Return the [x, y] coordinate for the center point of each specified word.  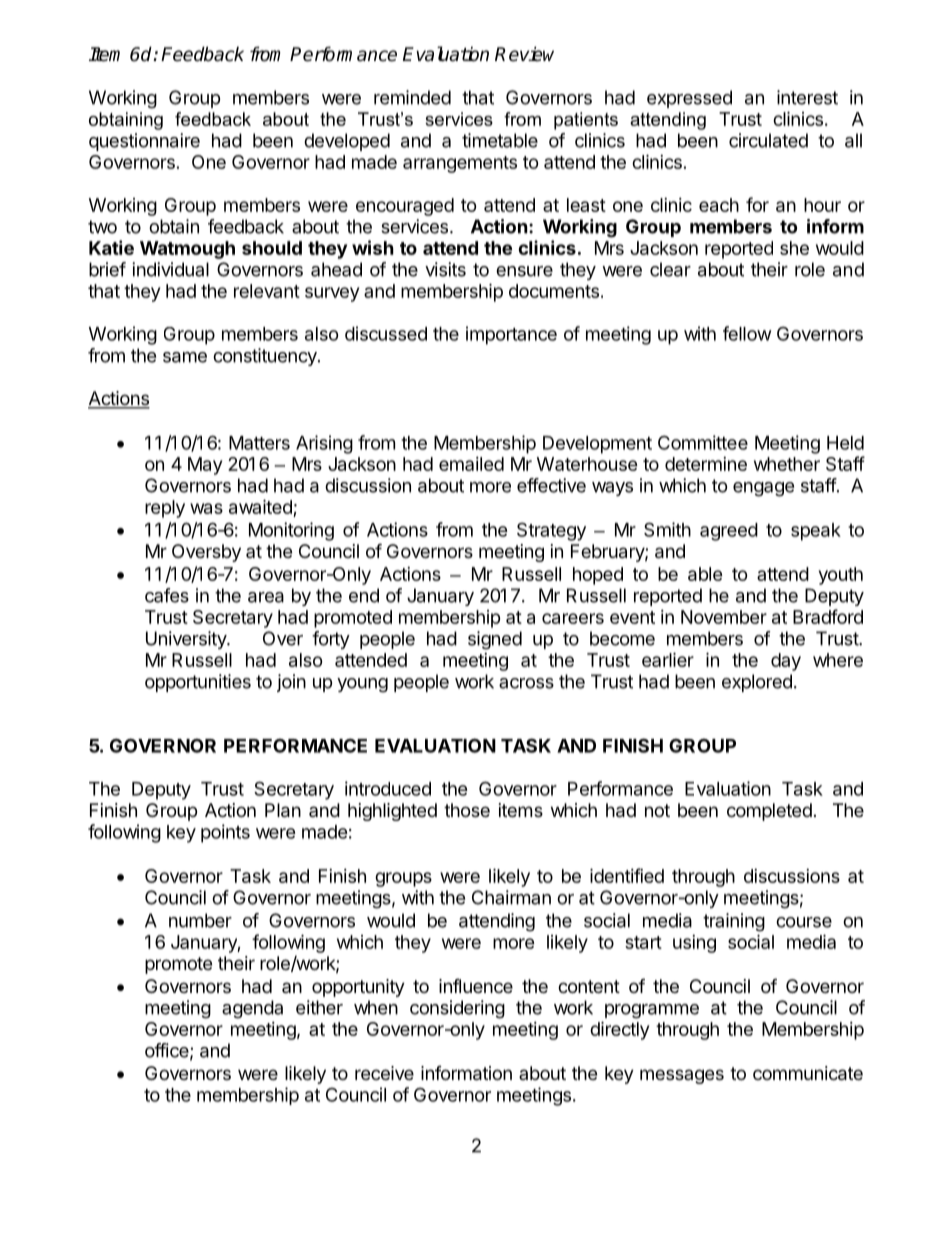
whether [787, 464]
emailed [471, 464]
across [526, 683]
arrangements [460, 164]
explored [757, 683]
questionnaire [144, 142]
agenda [252, 1009]
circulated [768, 140]
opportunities [198, 683]
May [205, 466]
